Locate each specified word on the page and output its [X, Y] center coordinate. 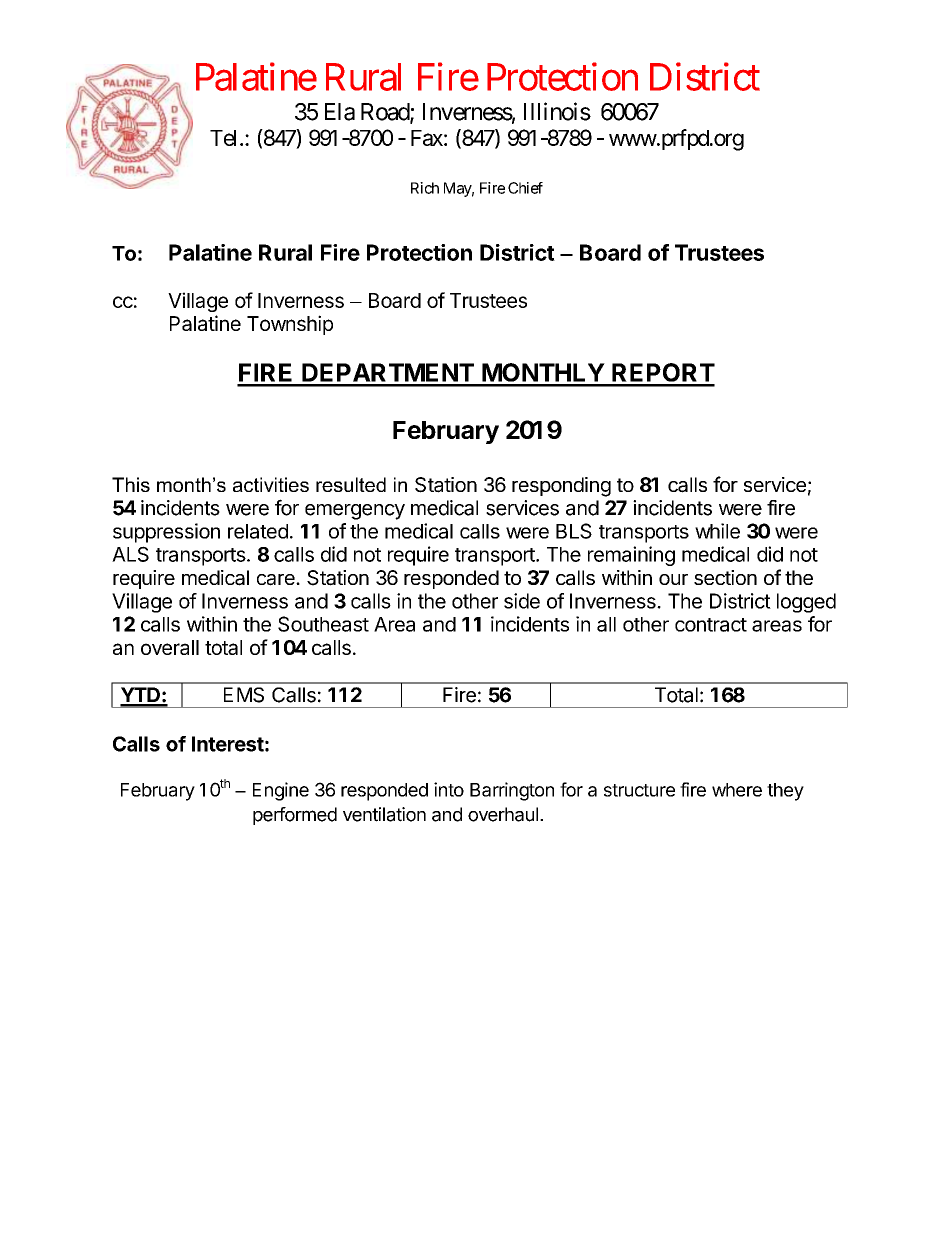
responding [561, 487]
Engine [281, 791]
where [737, 790]
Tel [225, 138]
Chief [525, 188]
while [717, 531]
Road [386, 113]
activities [271, 484]
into [449, 789]
